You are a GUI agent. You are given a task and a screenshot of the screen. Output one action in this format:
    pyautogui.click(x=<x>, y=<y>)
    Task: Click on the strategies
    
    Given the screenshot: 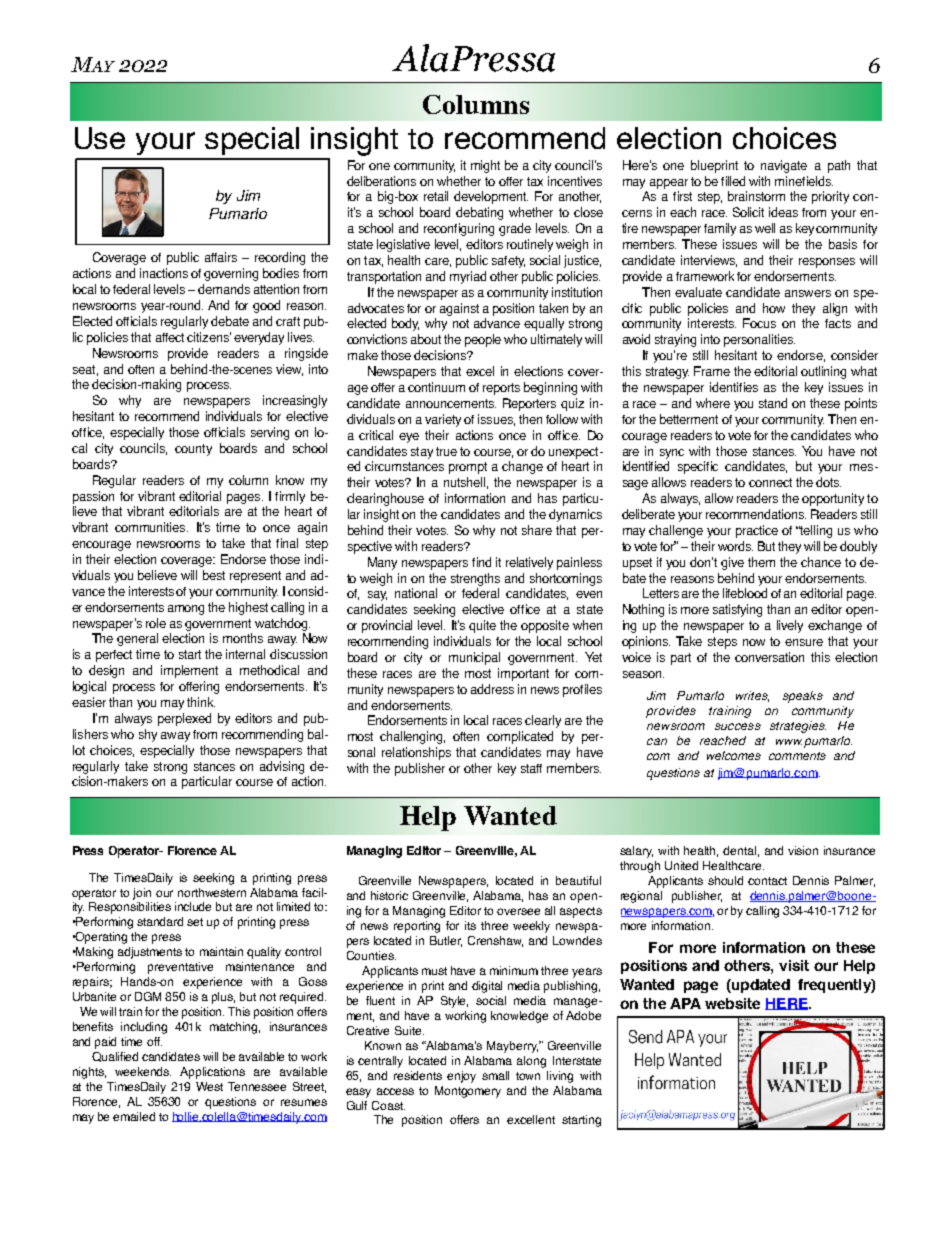 What is the action you would take?
    pyautogui.click(x=798, y=727)
